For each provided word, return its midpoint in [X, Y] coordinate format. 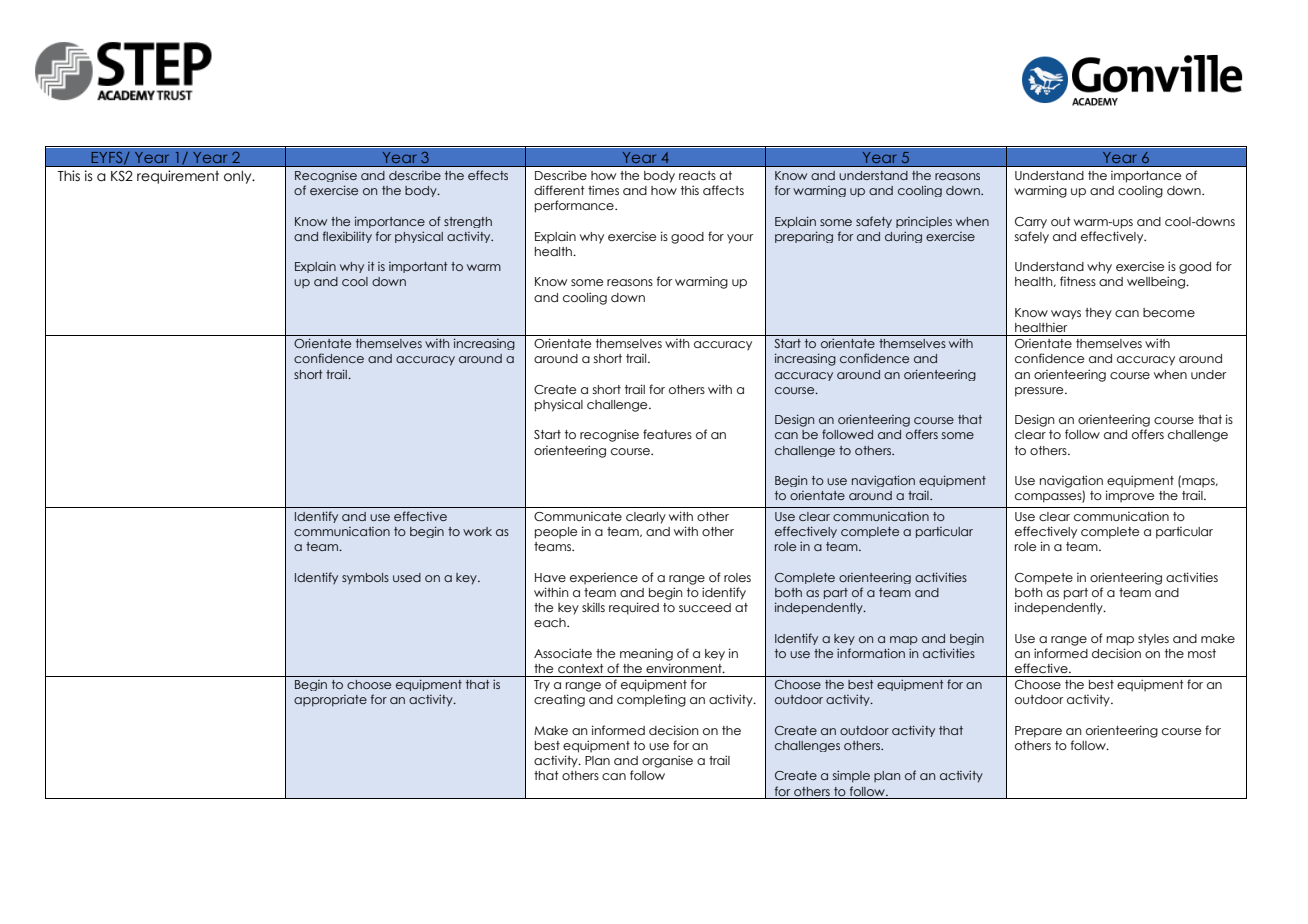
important [418, 267]
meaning [646, 655]
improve [1130, 496]
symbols [365, 579]
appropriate [330, 701]
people [556, 533]
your [740, 239]
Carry [1031, 223]
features [667, 434]
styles [1153, 640]
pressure [1040, 392]
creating [559, 700]
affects [723, 190]
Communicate [578, 516]
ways [1066, 315]
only [239, 177]
